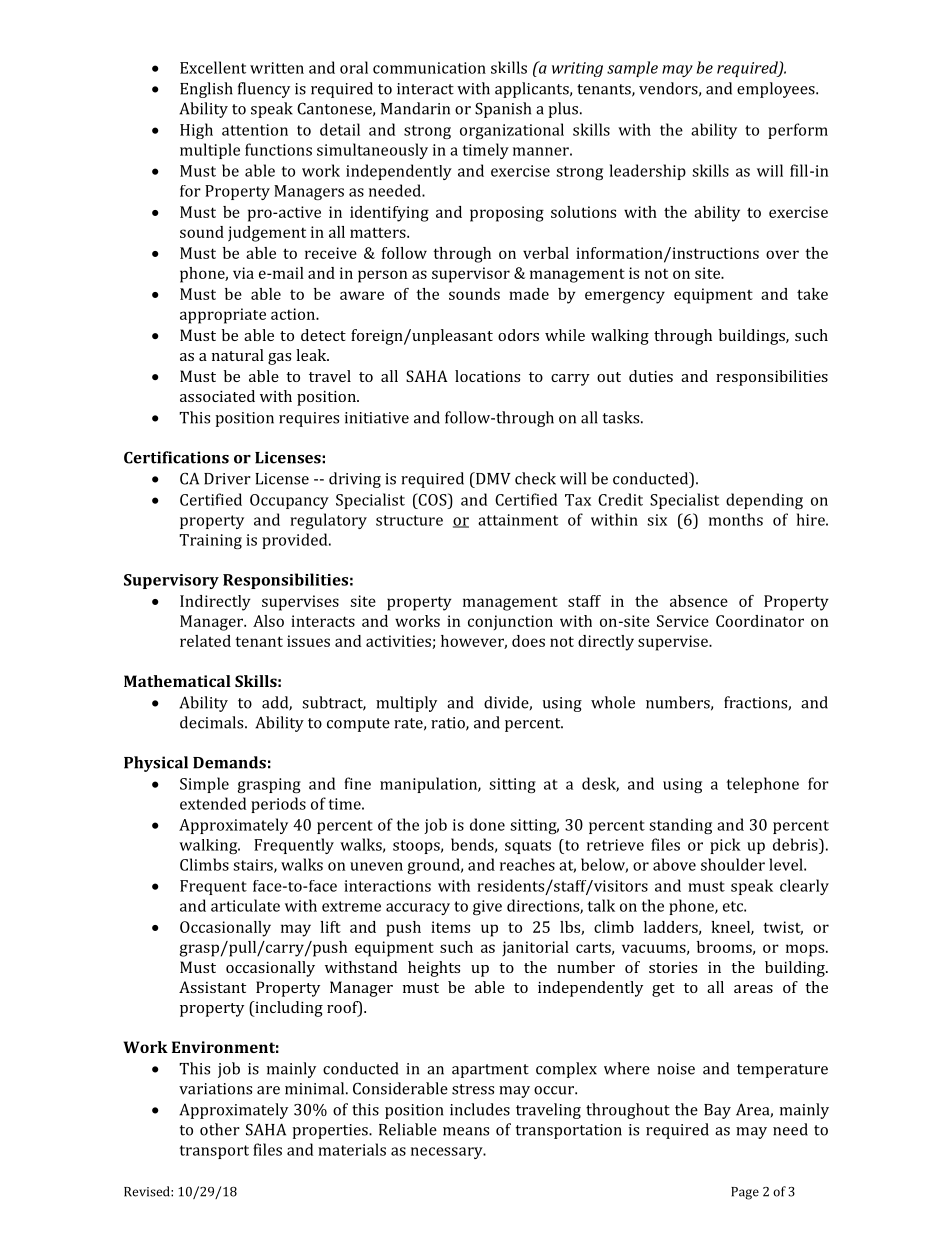 The image size is (952, 1233). What do you see at coordinates (503, 110) in the document?
I see `Spanish` at bounding box center [503, 110].
